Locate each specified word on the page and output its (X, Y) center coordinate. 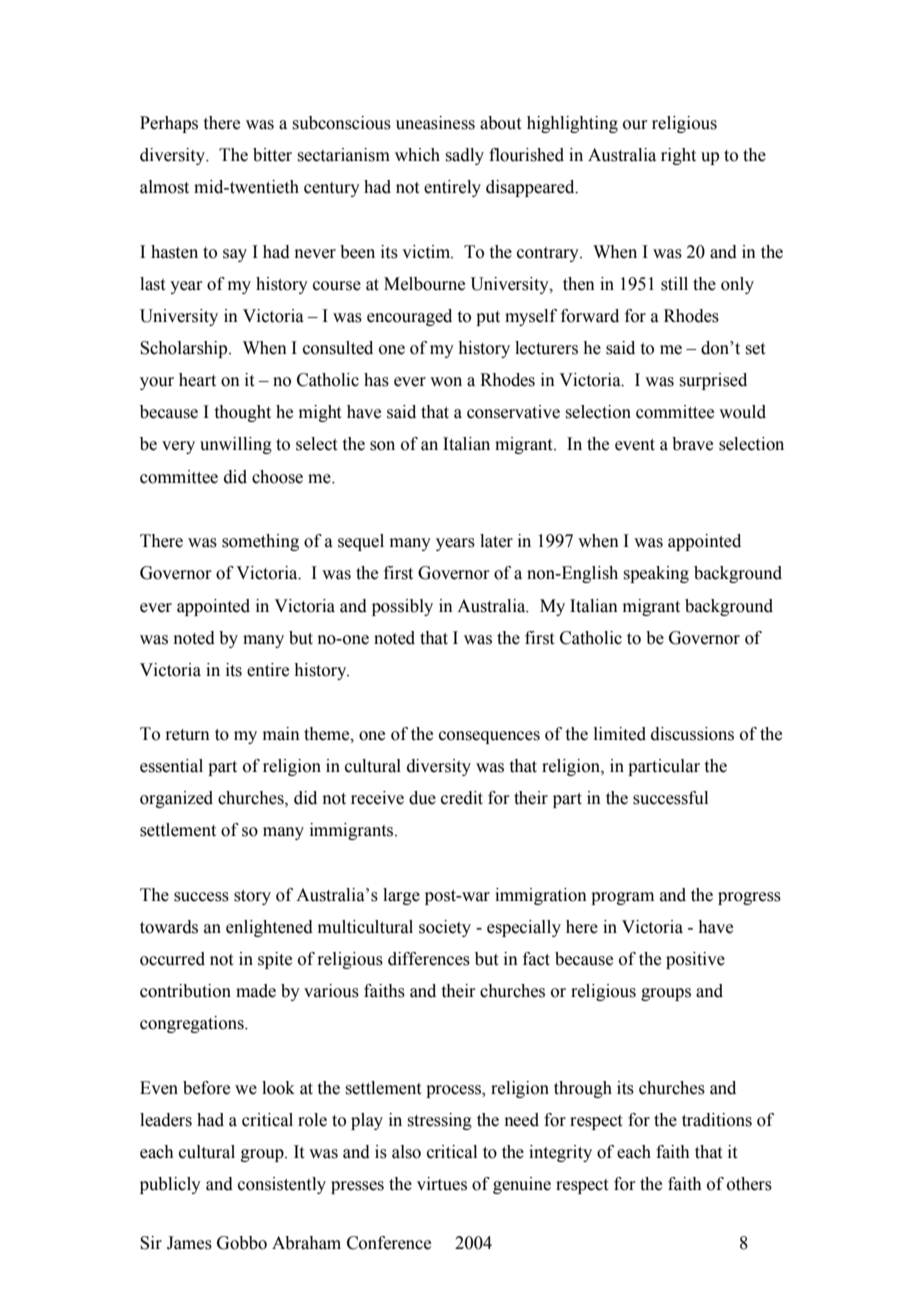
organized (176, 799)
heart (197, 380)
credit (462, 798)
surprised (713, 381)
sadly (464, 156)
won (446, 382)
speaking (656, 574)
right (678, 156)
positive (695, 960)
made (256, 991)
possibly (402, 607)
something (260, 542)
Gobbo (242, 1243)
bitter (272, 155)
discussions (692, 734)
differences (429, 959)
